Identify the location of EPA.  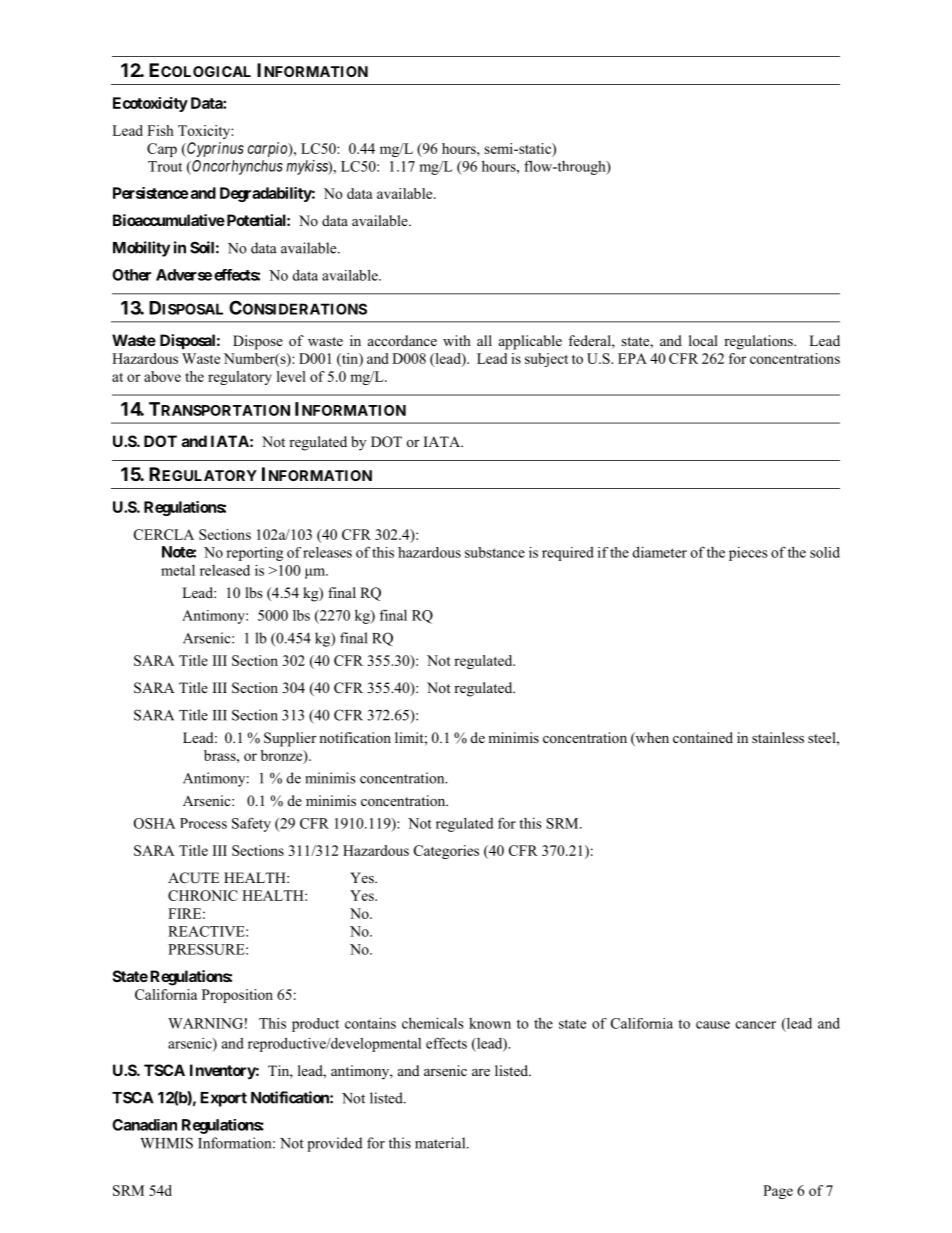
(632, 358).
